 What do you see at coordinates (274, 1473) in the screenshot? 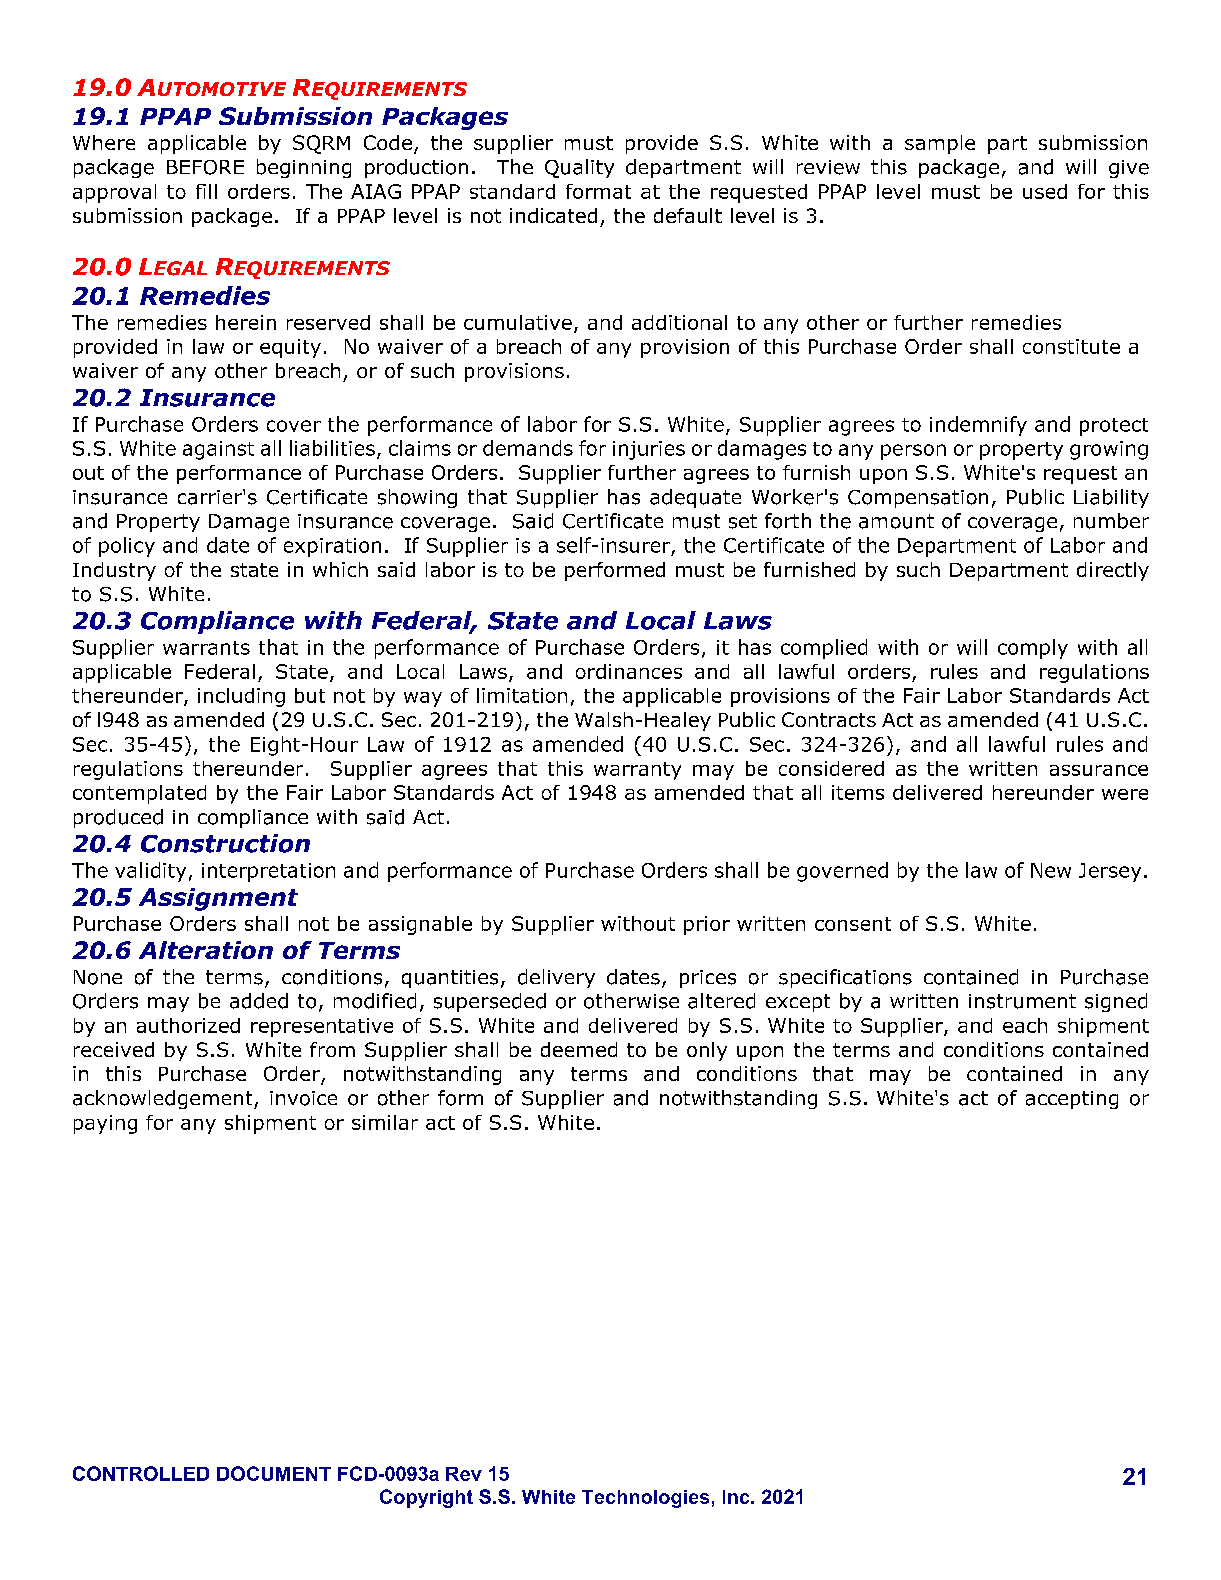
I see `DOCUMENT` at bounding box center [274, 1473].
